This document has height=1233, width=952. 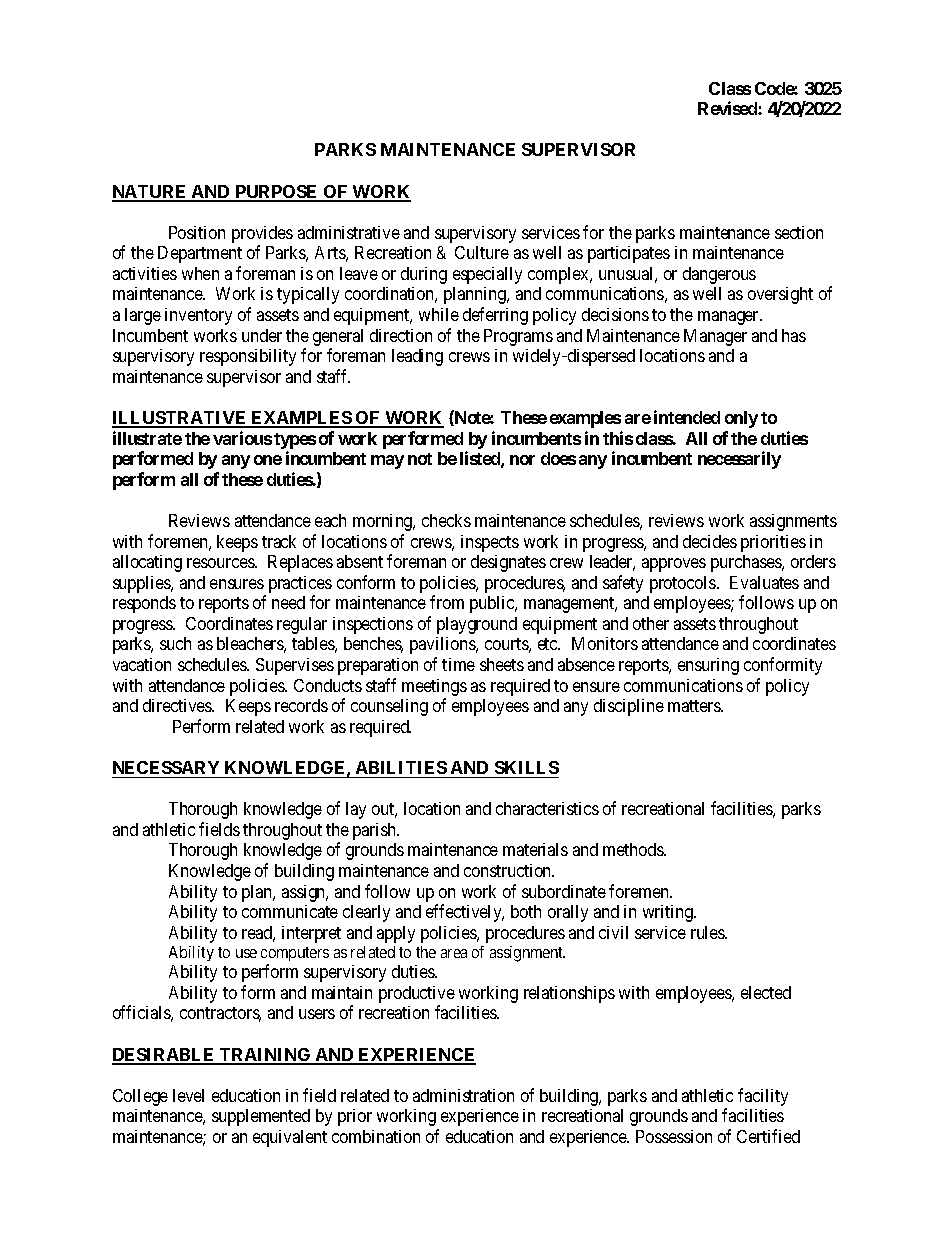 I want to click on administration, so click(x=463, y=1095).
